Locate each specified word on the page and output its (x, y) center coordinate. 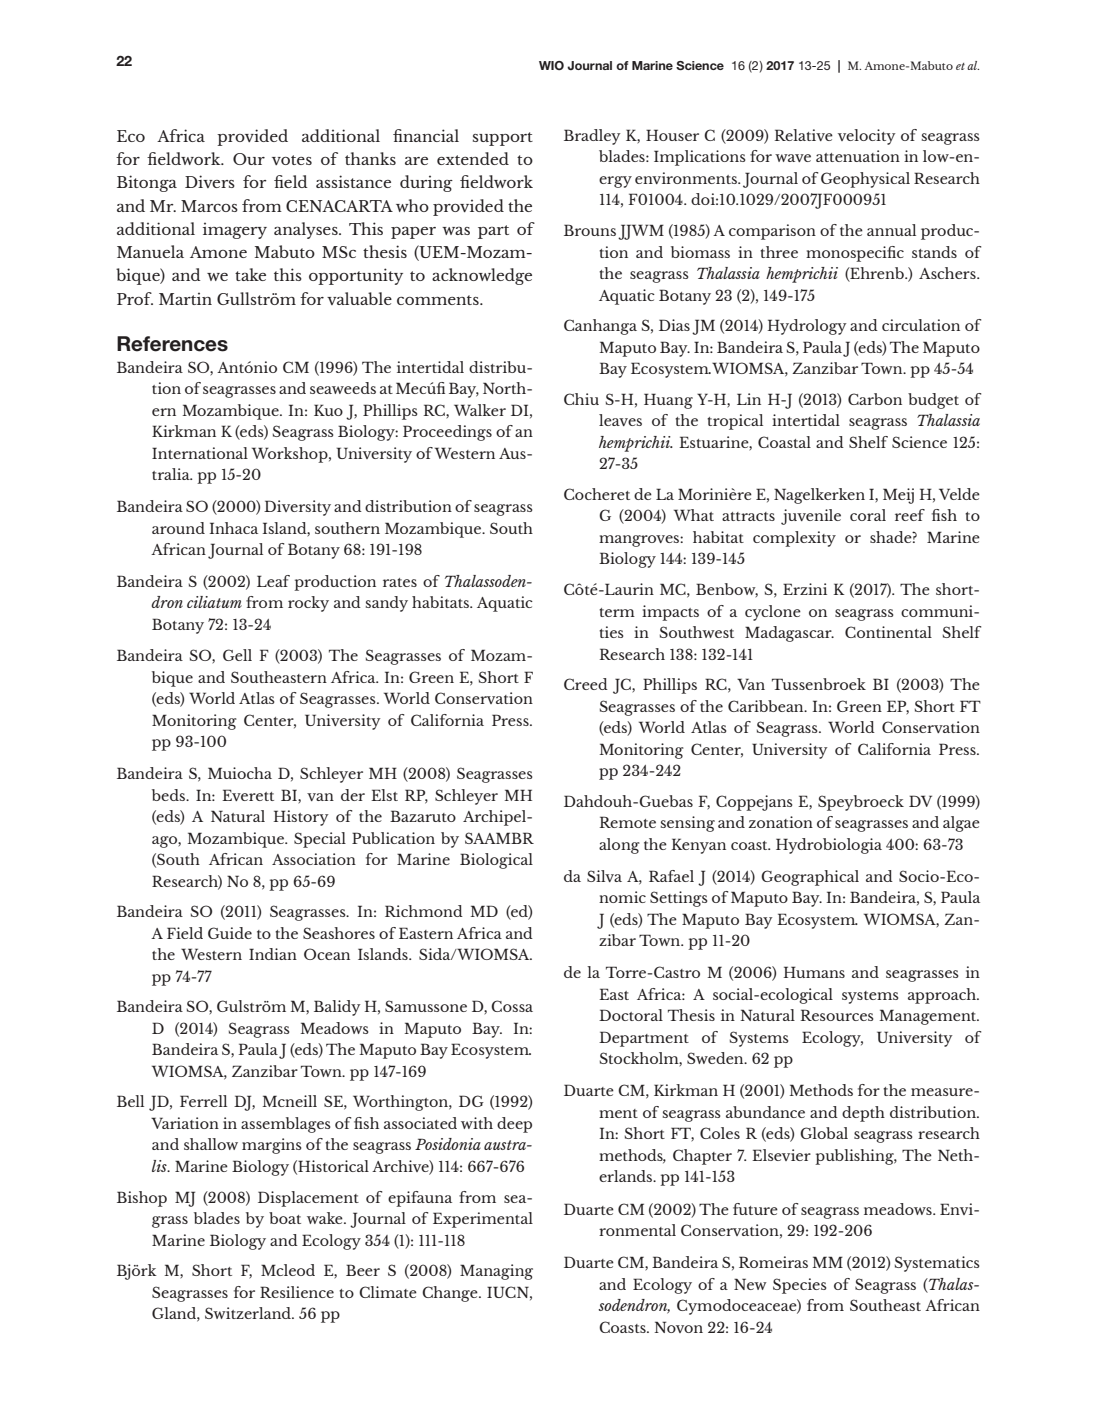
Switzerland (249, 1313)
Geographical (810, 878)
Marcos (209, 206)
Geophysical (865, 180)
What (694, 515)
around (178, 528)
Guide (230, 933)
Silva (604, 876)
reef (910, 515)
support (503, 139)
